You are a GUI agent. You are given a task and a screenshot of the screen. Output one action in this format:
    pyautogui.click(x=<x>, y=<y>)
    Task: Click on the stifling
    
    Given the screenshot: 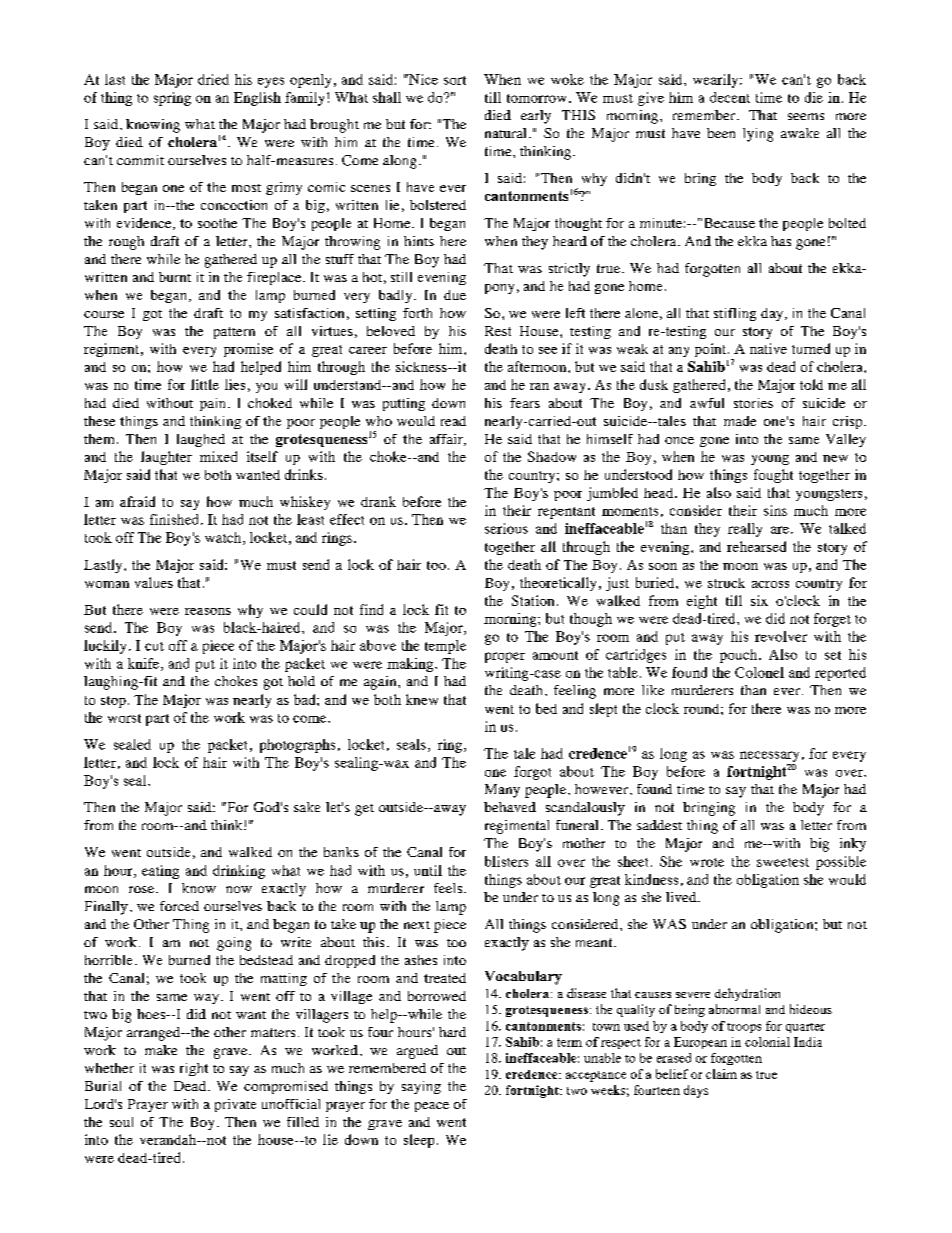 What is the action you would take?
    pyautogui.click(x=735, y=314)
